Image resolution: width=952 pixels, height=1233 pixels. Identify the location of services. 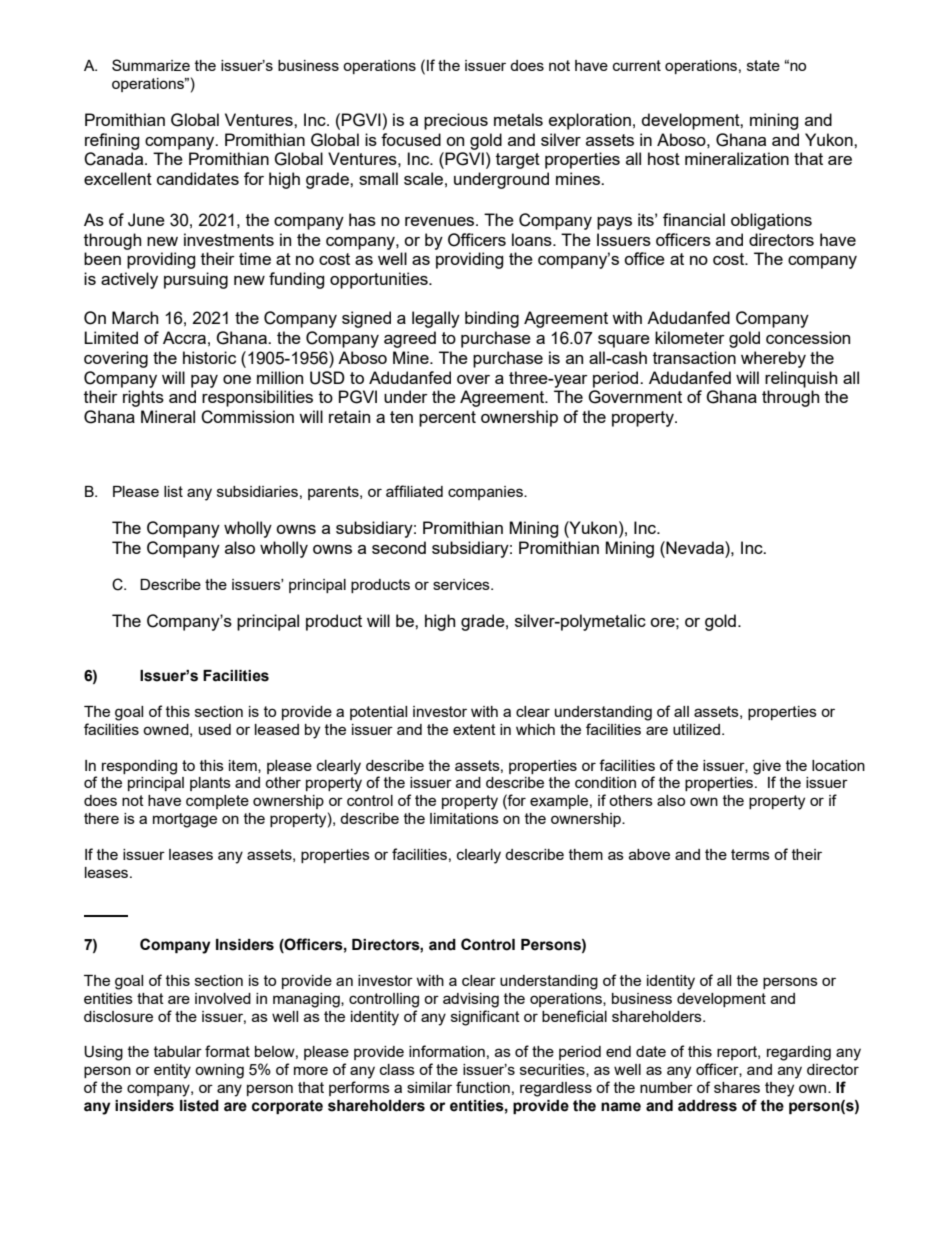
(462, 584).
